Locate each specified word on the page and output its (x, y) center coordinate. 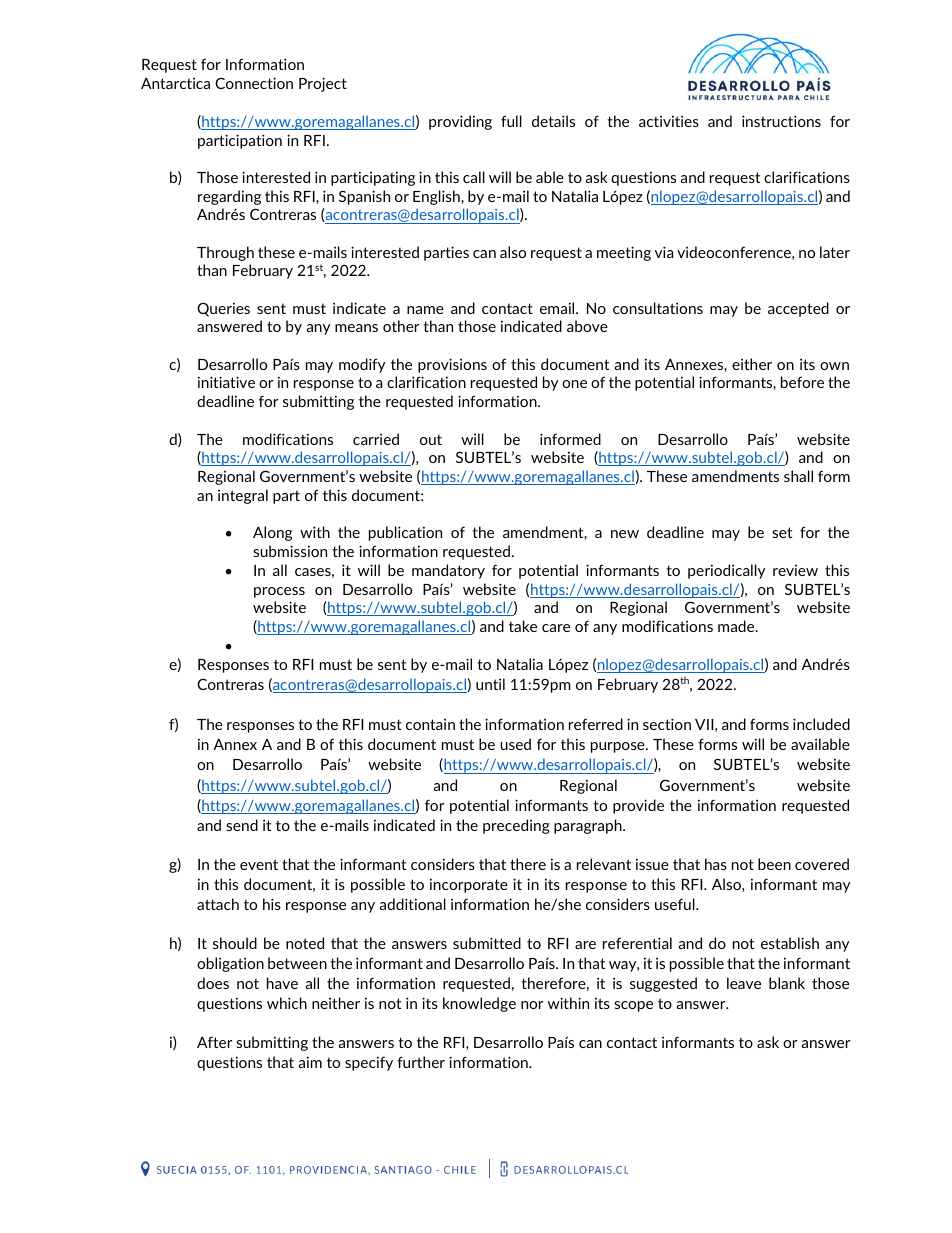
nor (532, 1005)
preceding (516, 826)
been (774, 864)
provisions (452, 365)
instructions (781, 121)
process (279, 592)
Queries (223, 309)
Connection (254, 83)
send (242, 825)
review (795, 570)
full (511, 121)
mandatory (448, 571)
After (214, 1042)
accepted (798, 309)
